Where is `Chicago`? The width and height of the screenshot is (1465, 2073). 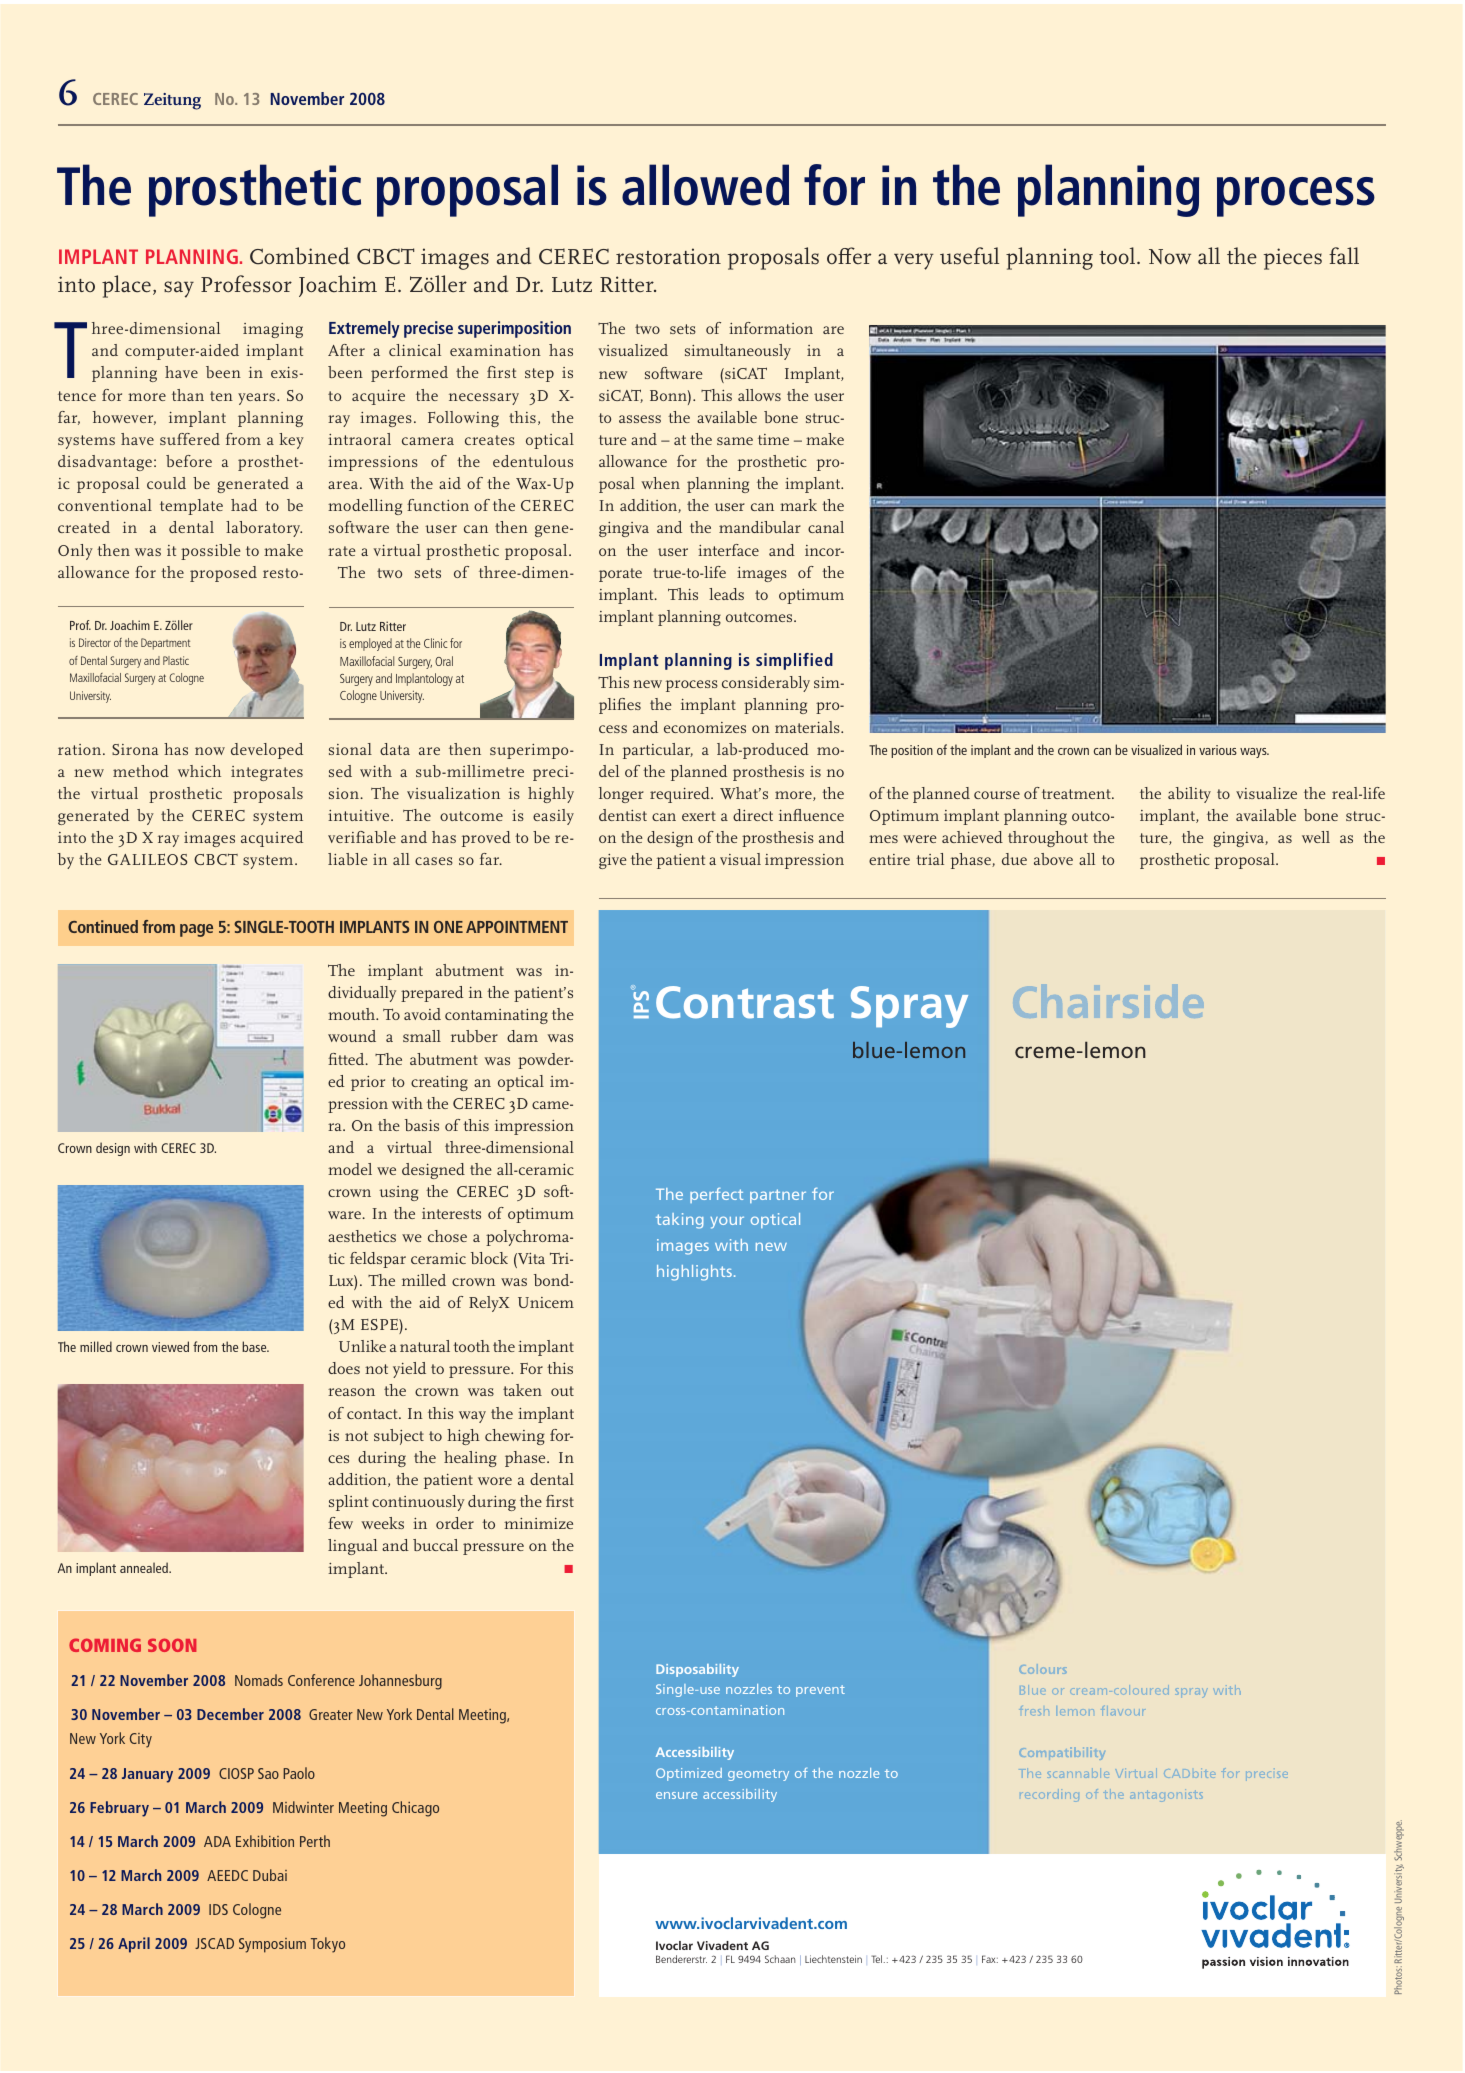
Chicago is located at coordinates (415, 1809).
